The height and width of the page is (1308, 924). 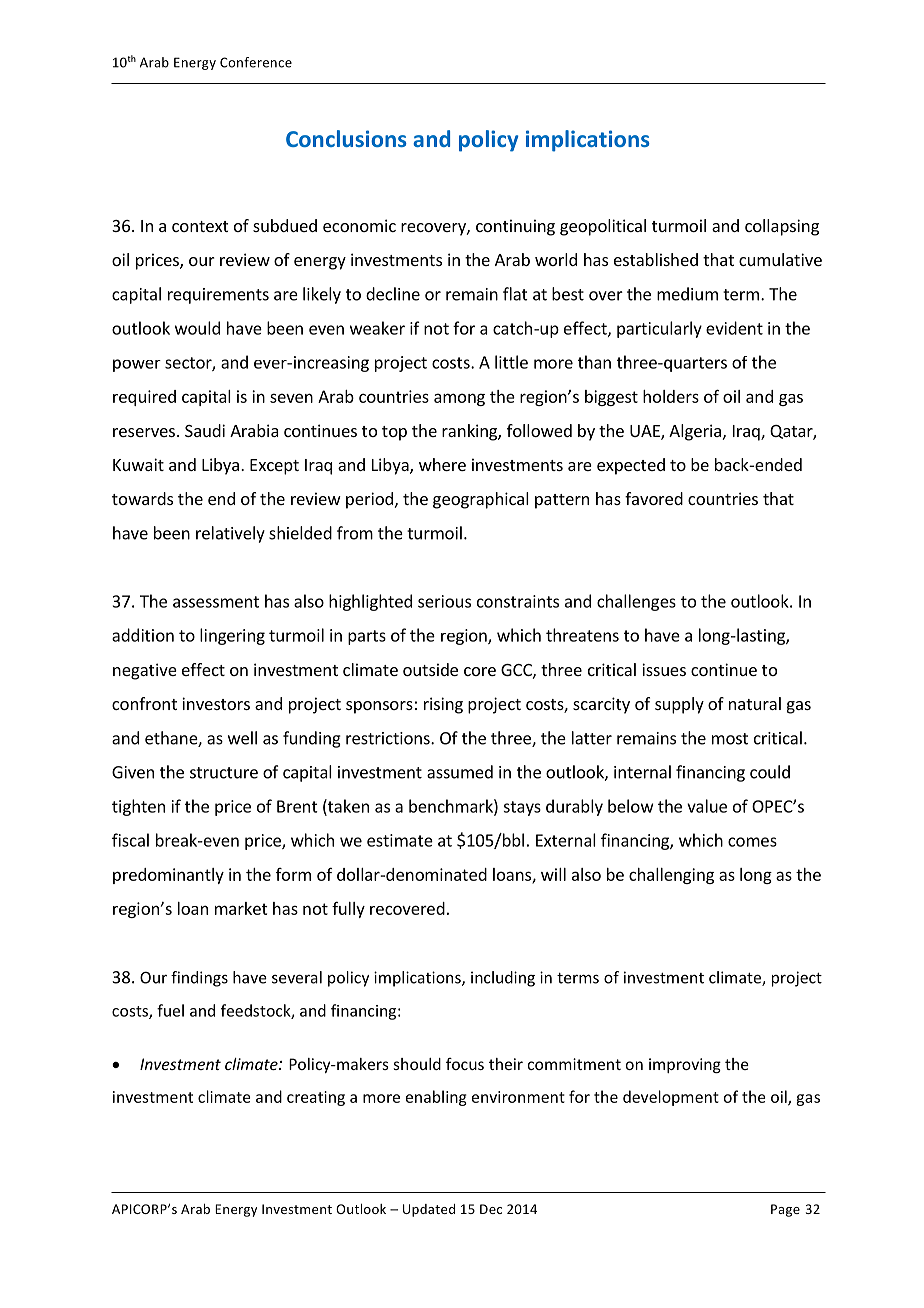 I want to click on Updated, so click(x=429, y=1210).
